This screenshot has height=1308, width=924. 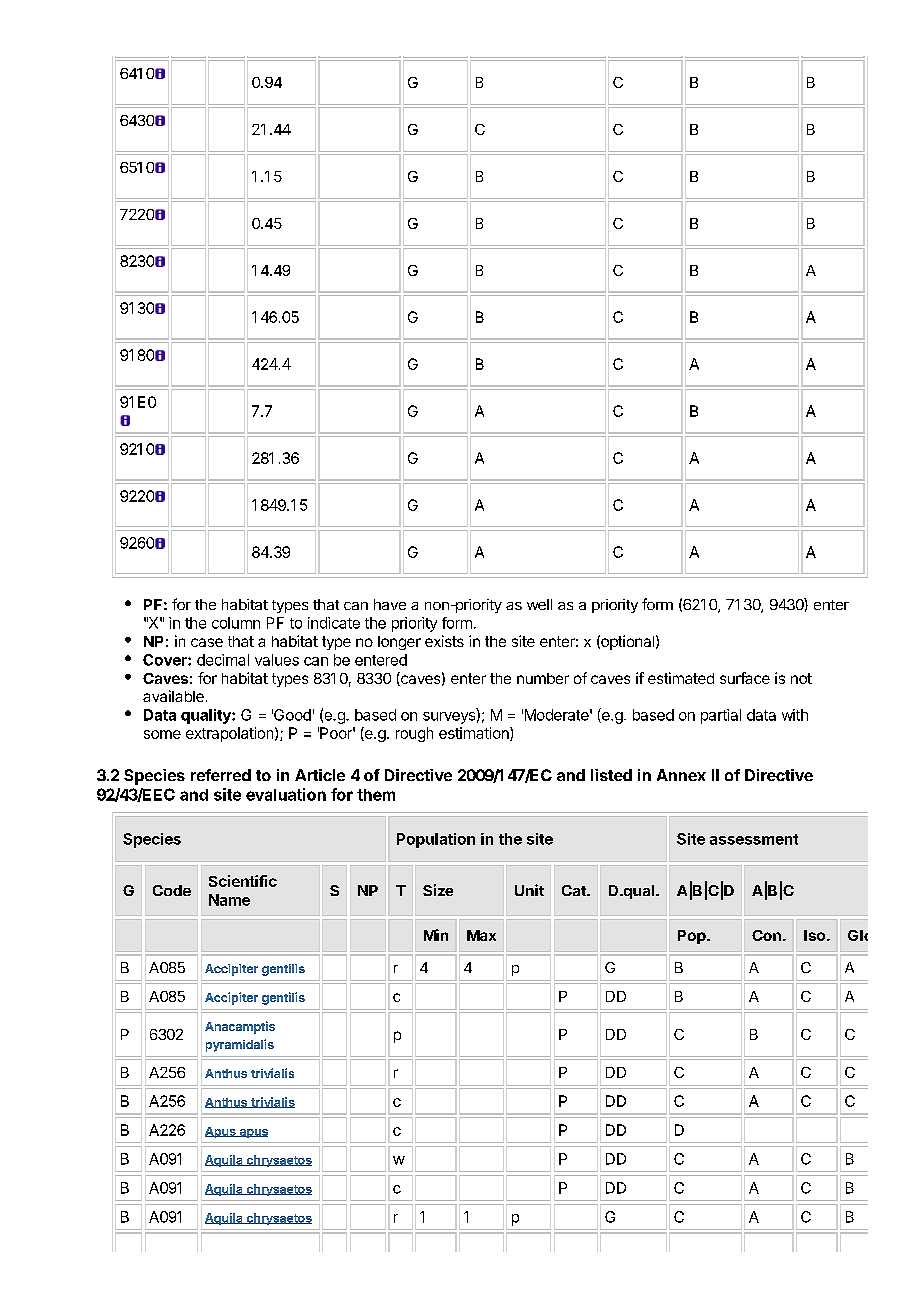 What do you see at coordinates (754, 839) in the screenshot?
I see `assessment` at bounding box center [754, 839].
